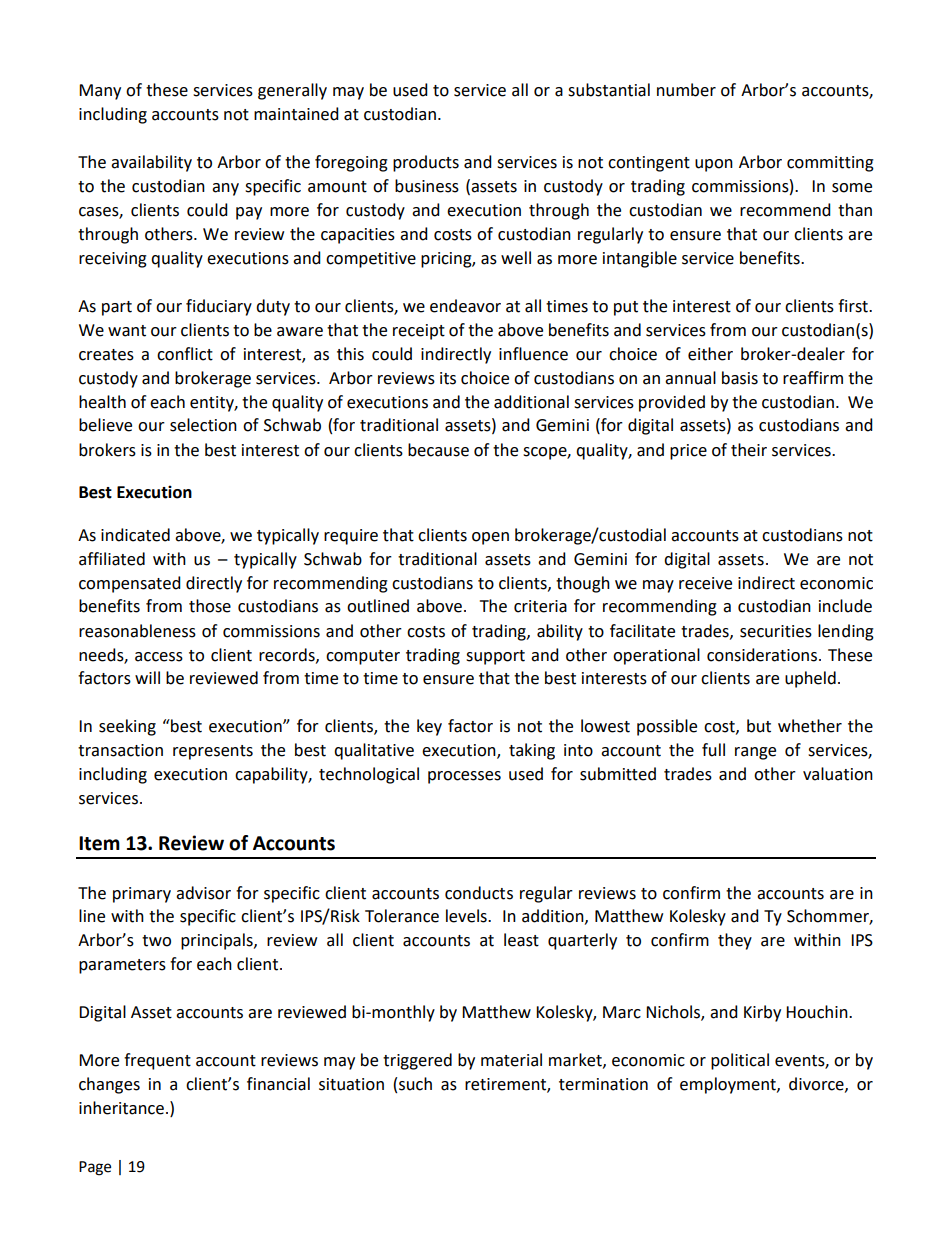 This screenshot has width=952, height=1233. What do you see at coordinates (533, 354) in the screenshot?
I see `influence` at bounding box center [533, 354].
